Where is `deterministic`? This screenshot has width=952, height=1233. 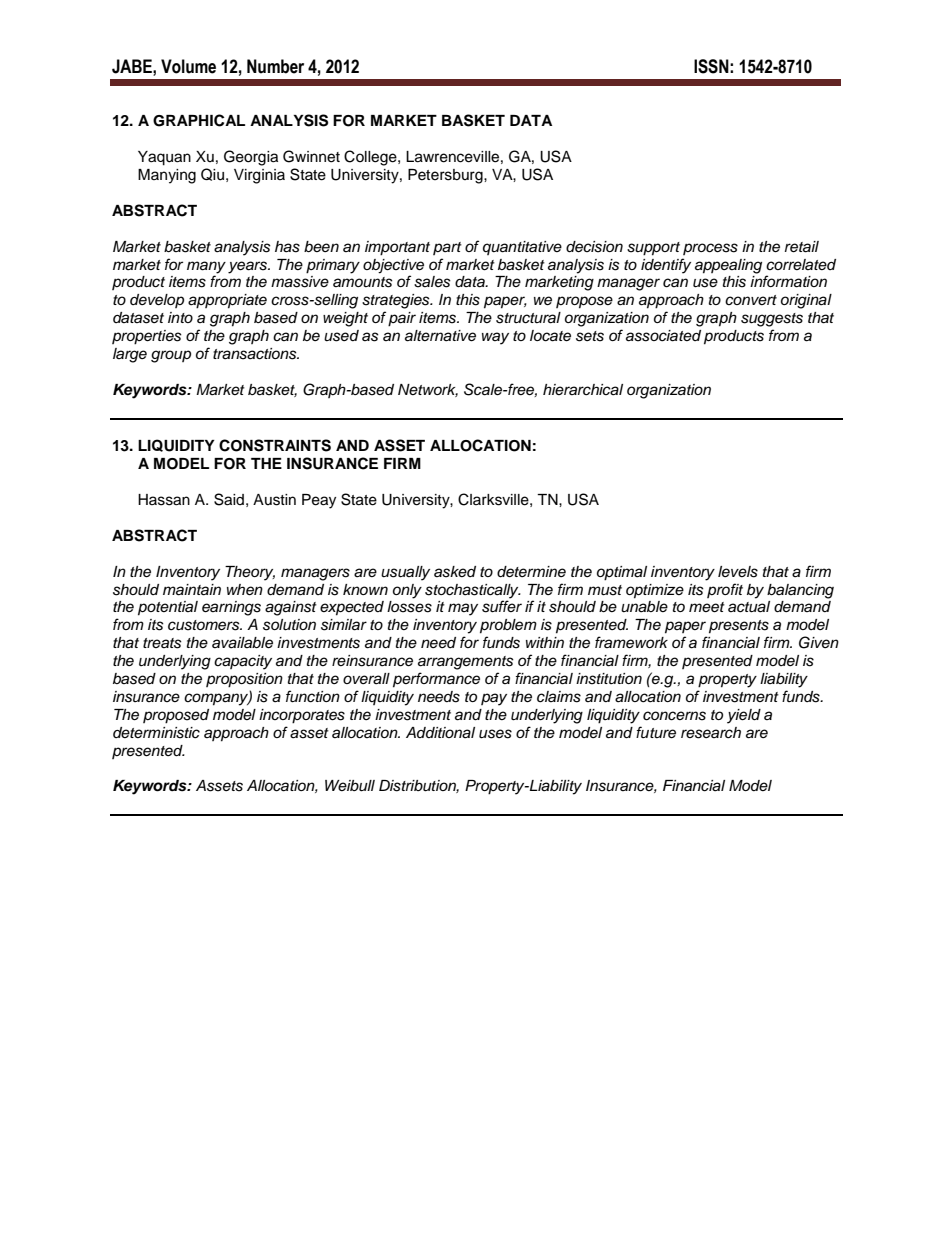
deterministic is located at coordinates (156, 733).
